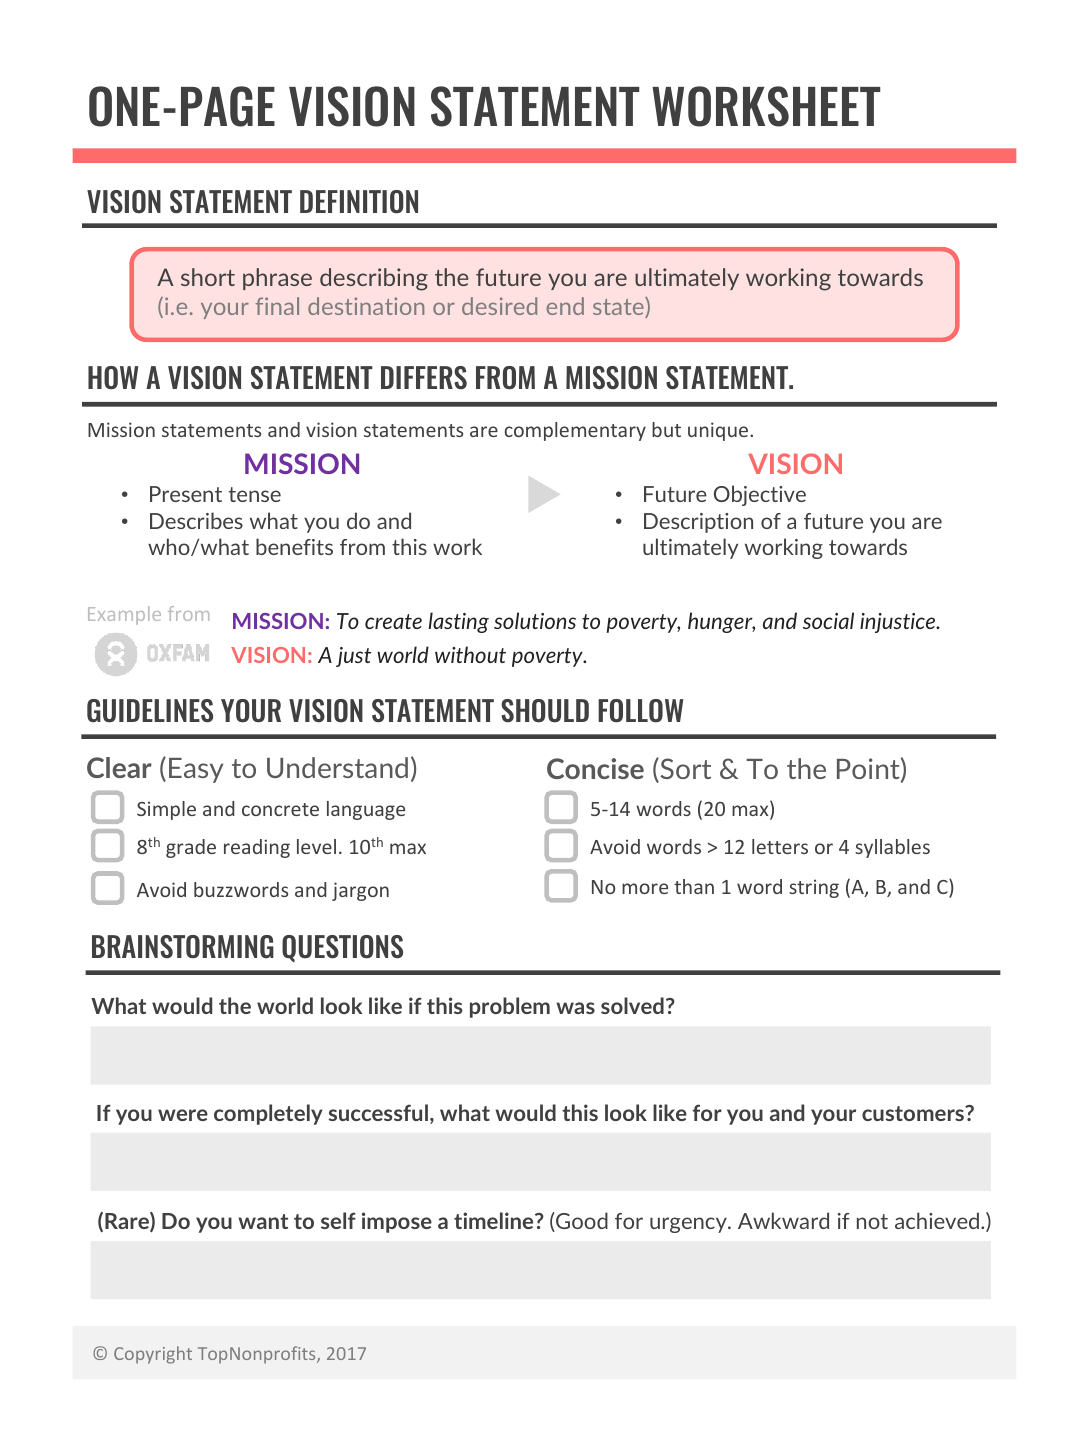 The image size is (1089, 1452). I want to click on timeline, so click(495, 1220).
